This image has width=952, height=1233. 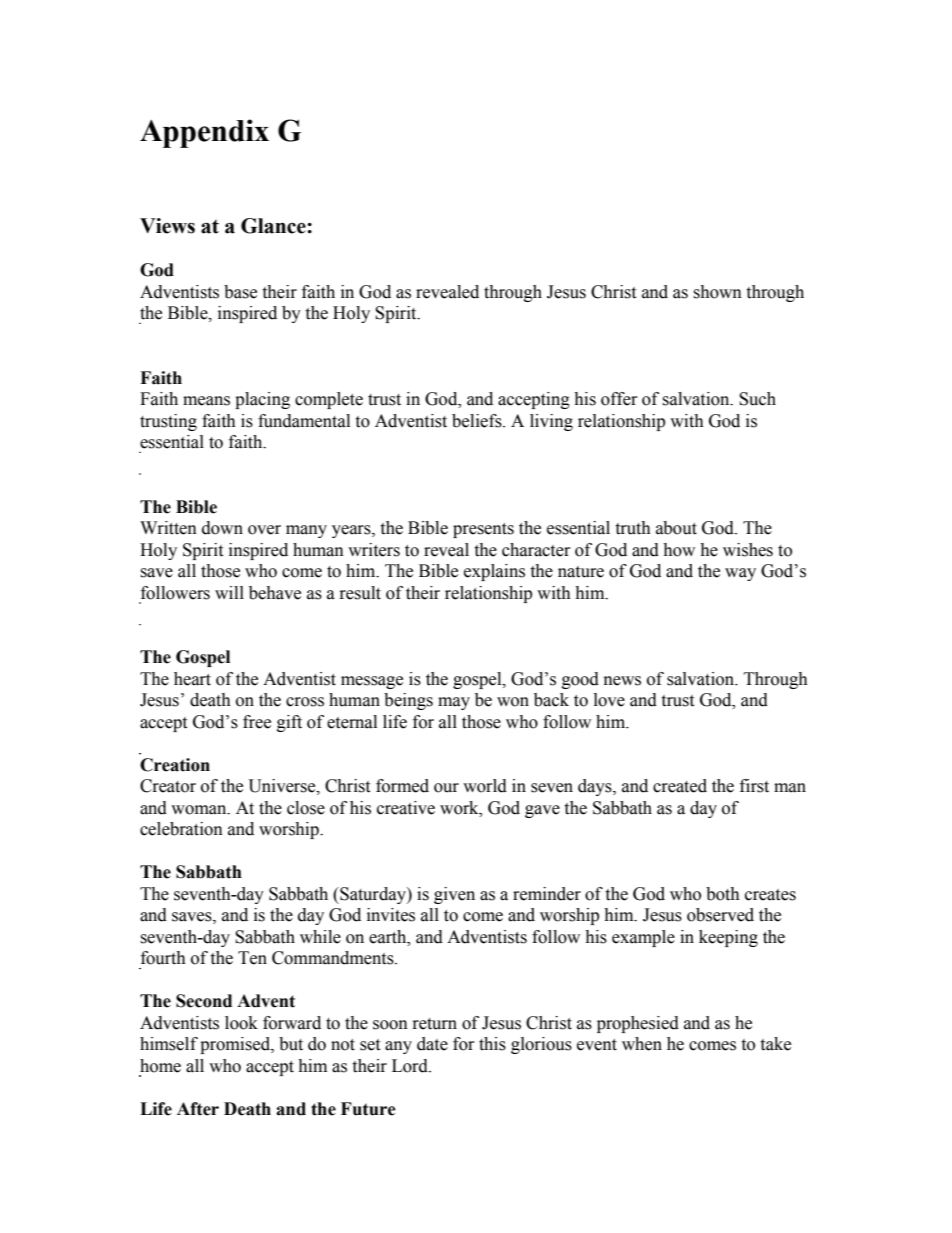 I want to click on when, so click(x=642, y=1044).
